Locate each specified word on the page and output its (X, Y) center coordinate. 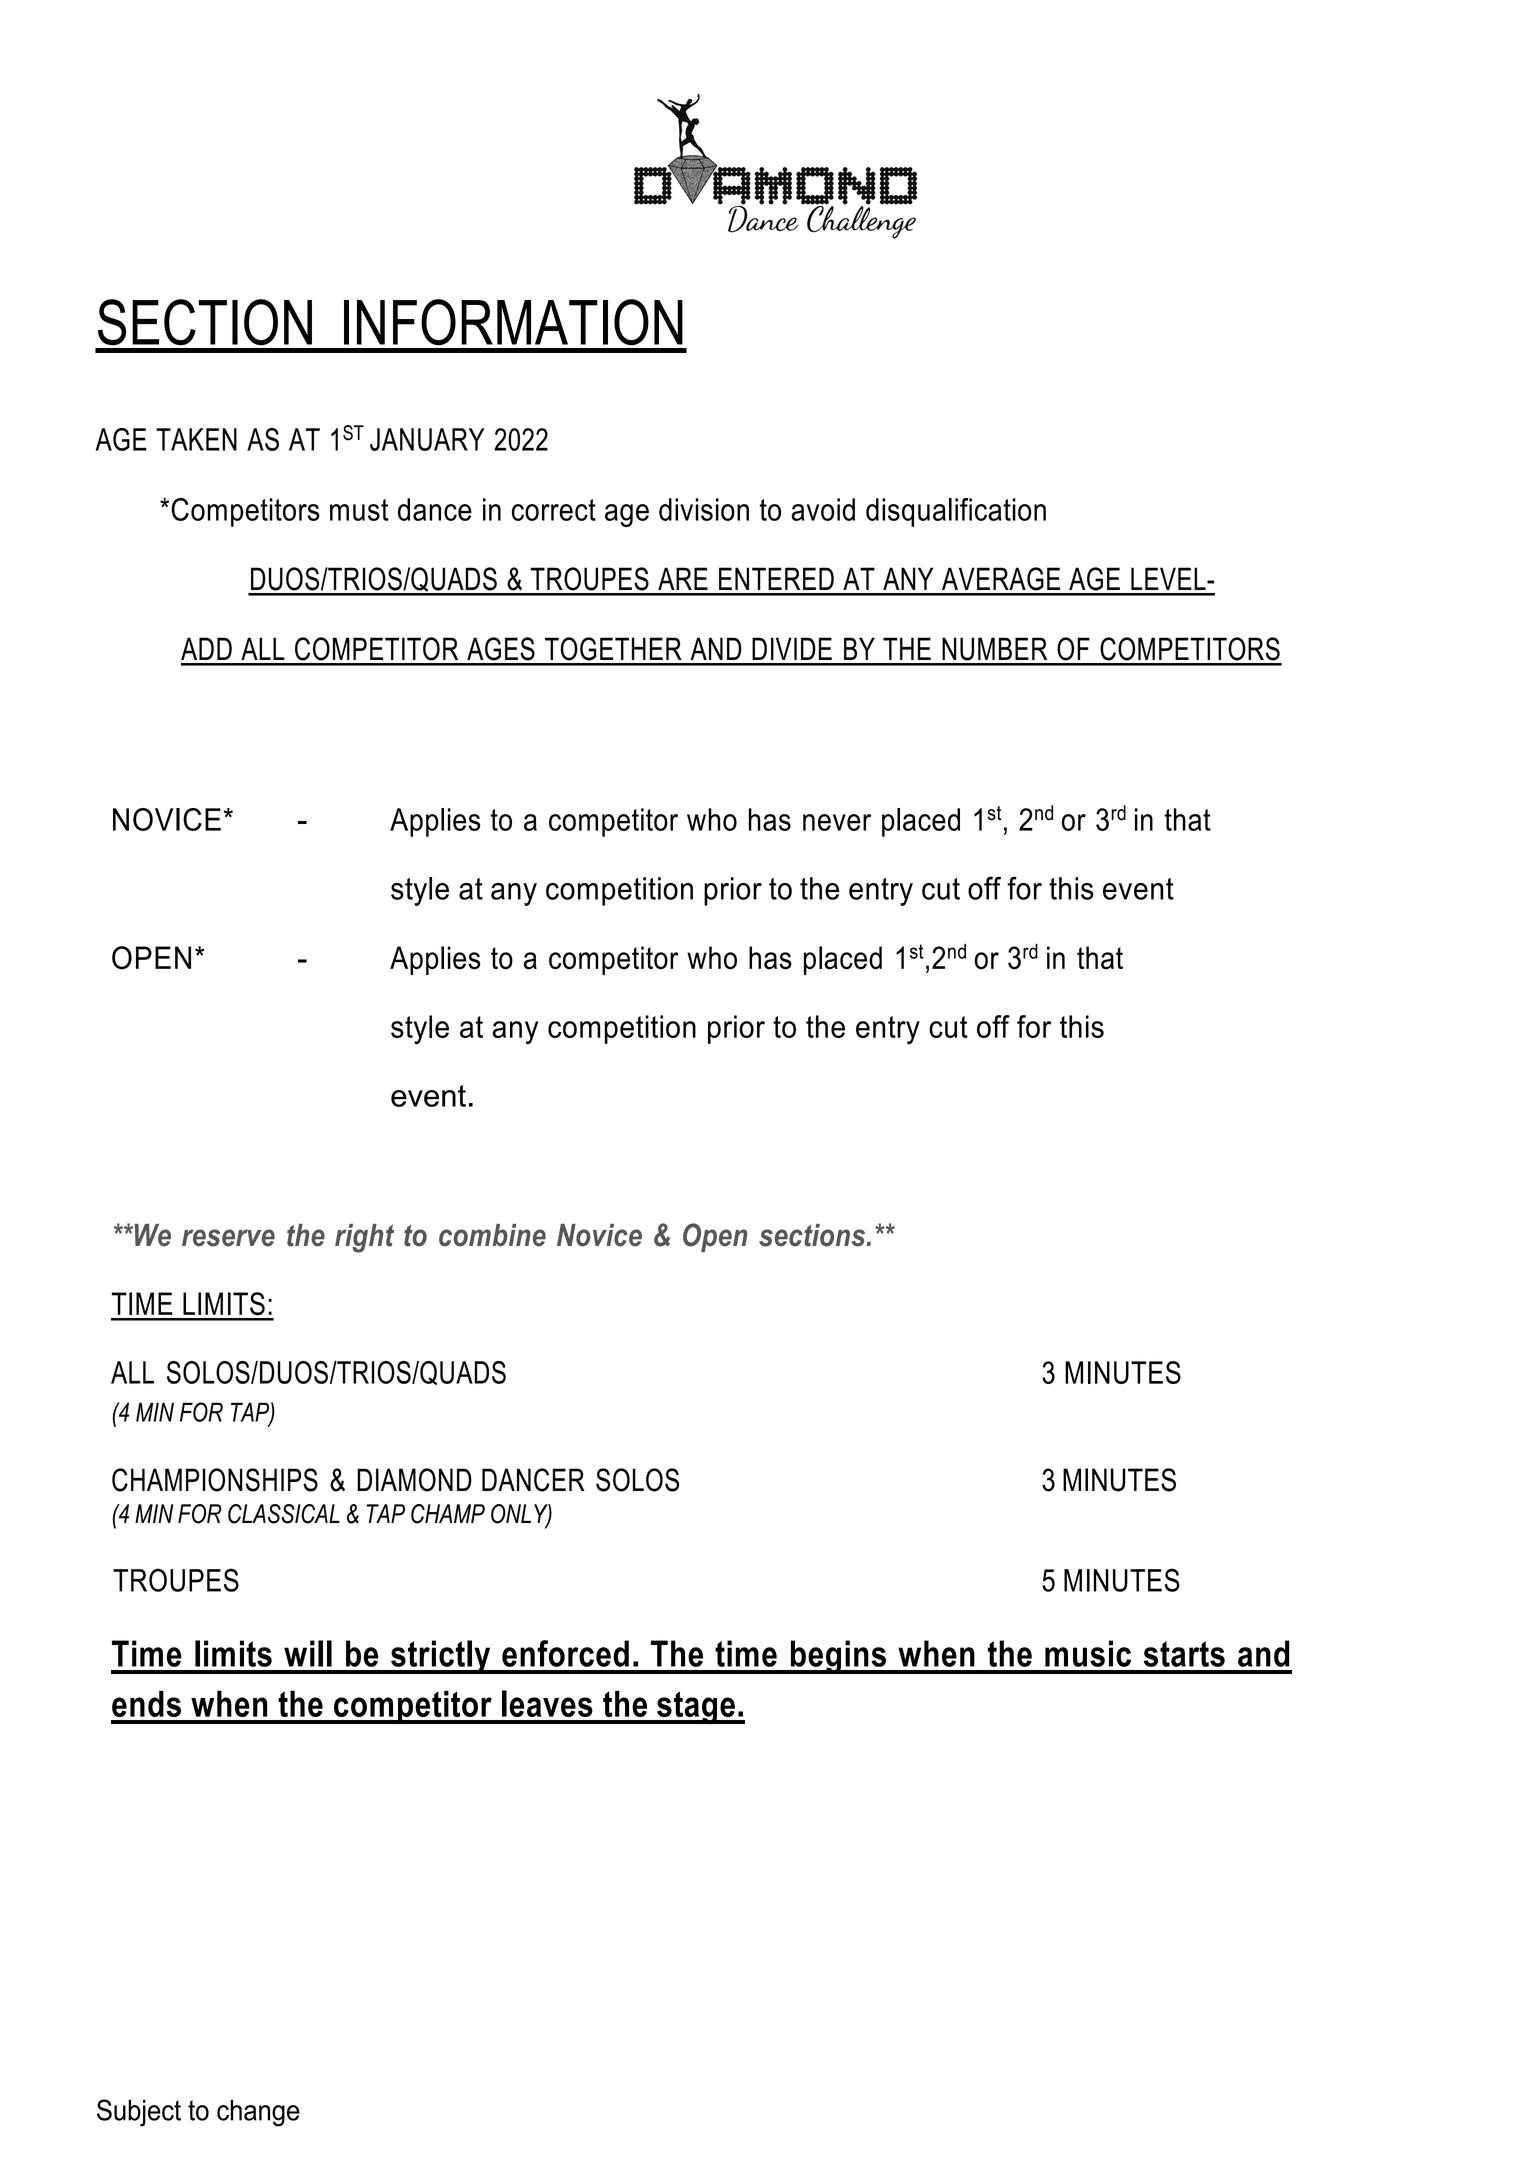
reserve (228, 1238)
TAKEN (196, 439)
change (258, 2113)
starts (1184, 1654)
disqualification (956, 512)
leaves (547, 1703)
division (704, 509)
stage (696, 1708)
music (1088, 1653)
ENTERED (776, 578)
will (308, 1653)
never (837, 822)
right (364, 1238)
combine (492, 1235)
